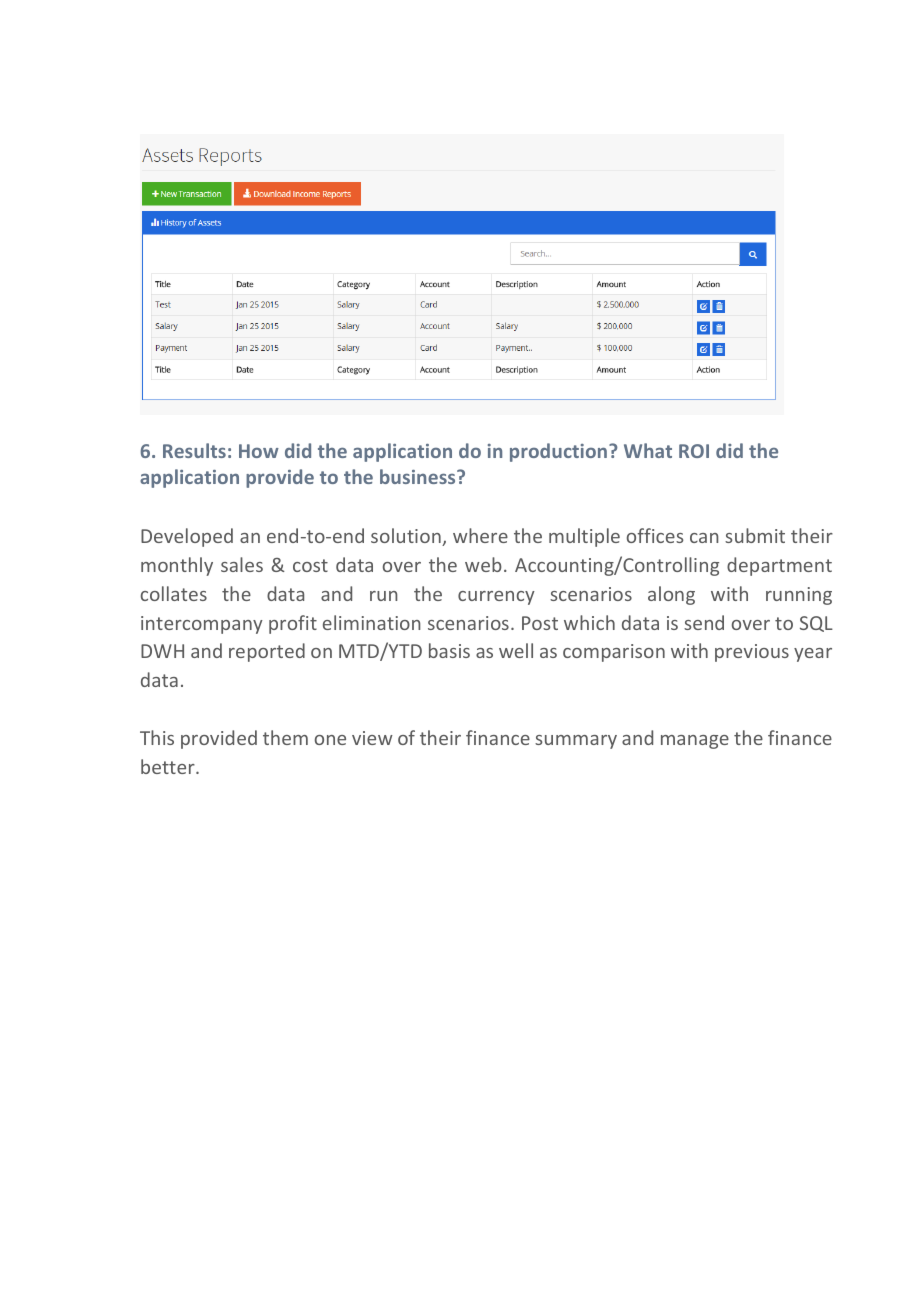 This screenshot has width=924, height=1308. What do you see at coordinates (694, 451) in the screenshot?
I see `ROI` at bounding box center [694, 451].
